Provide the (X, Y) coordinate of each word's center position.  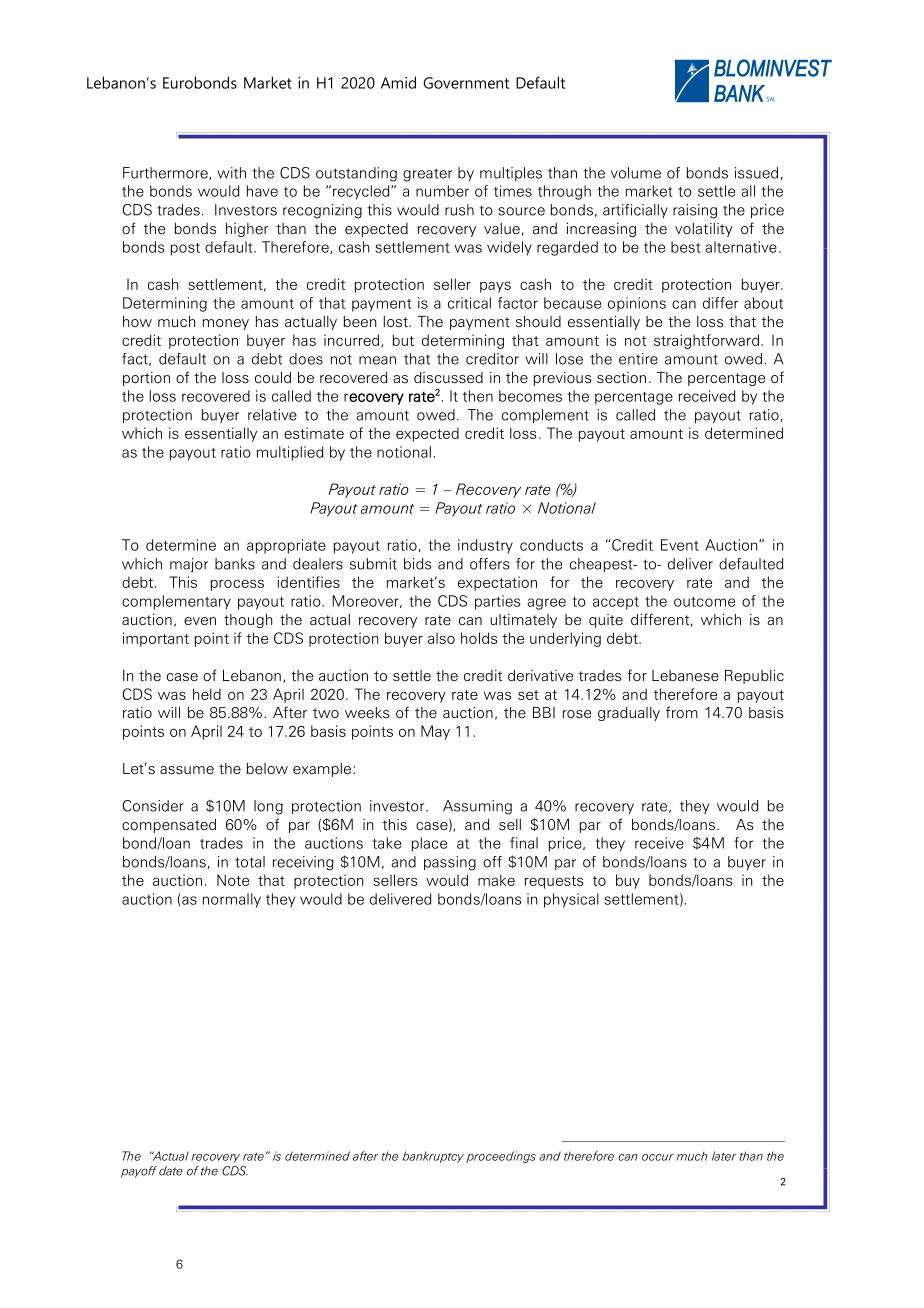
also (441, 638)
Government (466, 83)
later (724, 1156)
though (248, 621)
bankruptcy (433, 1157)
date (171, 1171)
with (231, 173)
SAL (770, 99)
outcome (704, 602)
